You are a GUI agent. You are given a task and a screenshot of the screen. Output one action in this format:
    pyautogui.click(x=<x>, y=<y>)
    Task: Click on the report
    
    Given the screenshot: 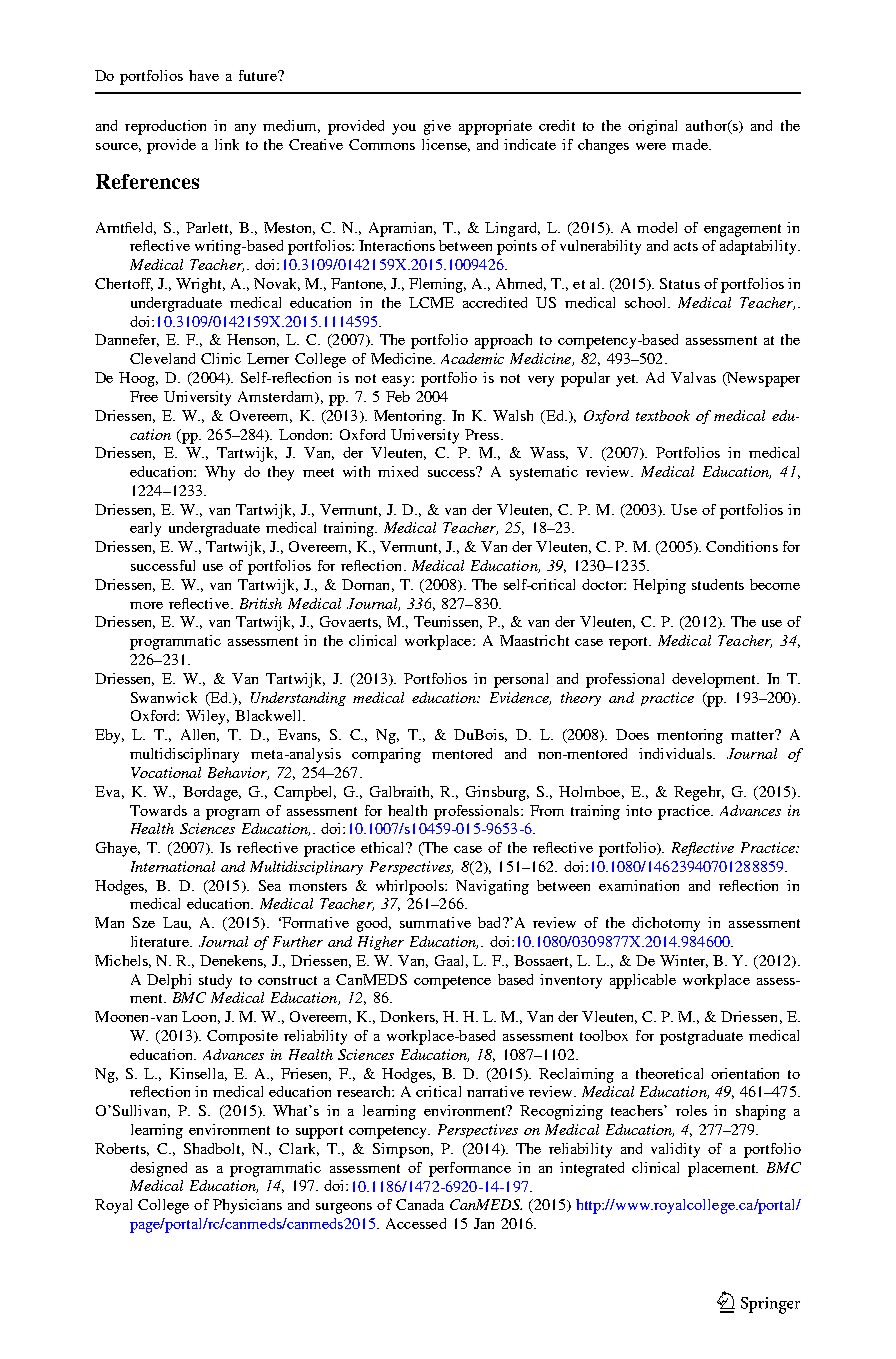 What is the action you would take?
    pyautogui.click(x=629, y=643)
